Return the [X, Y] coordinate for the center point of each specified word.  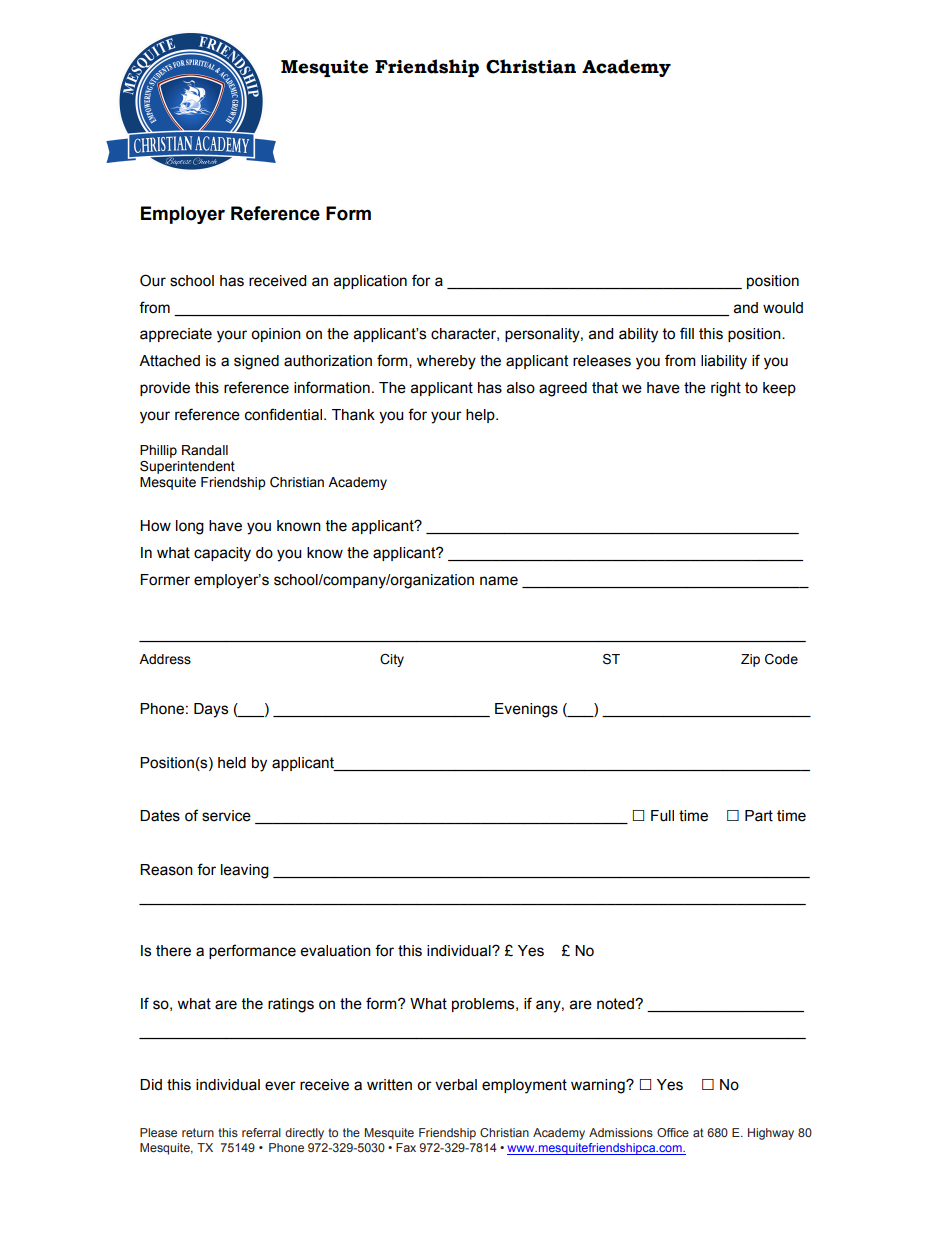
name [499, 581]
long [190, 527]
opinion [276, 335]
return [198, 1132]
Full [662, 816]
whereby [446, 362]
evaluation [336, 951]
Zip [750, 660]
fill [687, 333]
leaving [245, 871]
